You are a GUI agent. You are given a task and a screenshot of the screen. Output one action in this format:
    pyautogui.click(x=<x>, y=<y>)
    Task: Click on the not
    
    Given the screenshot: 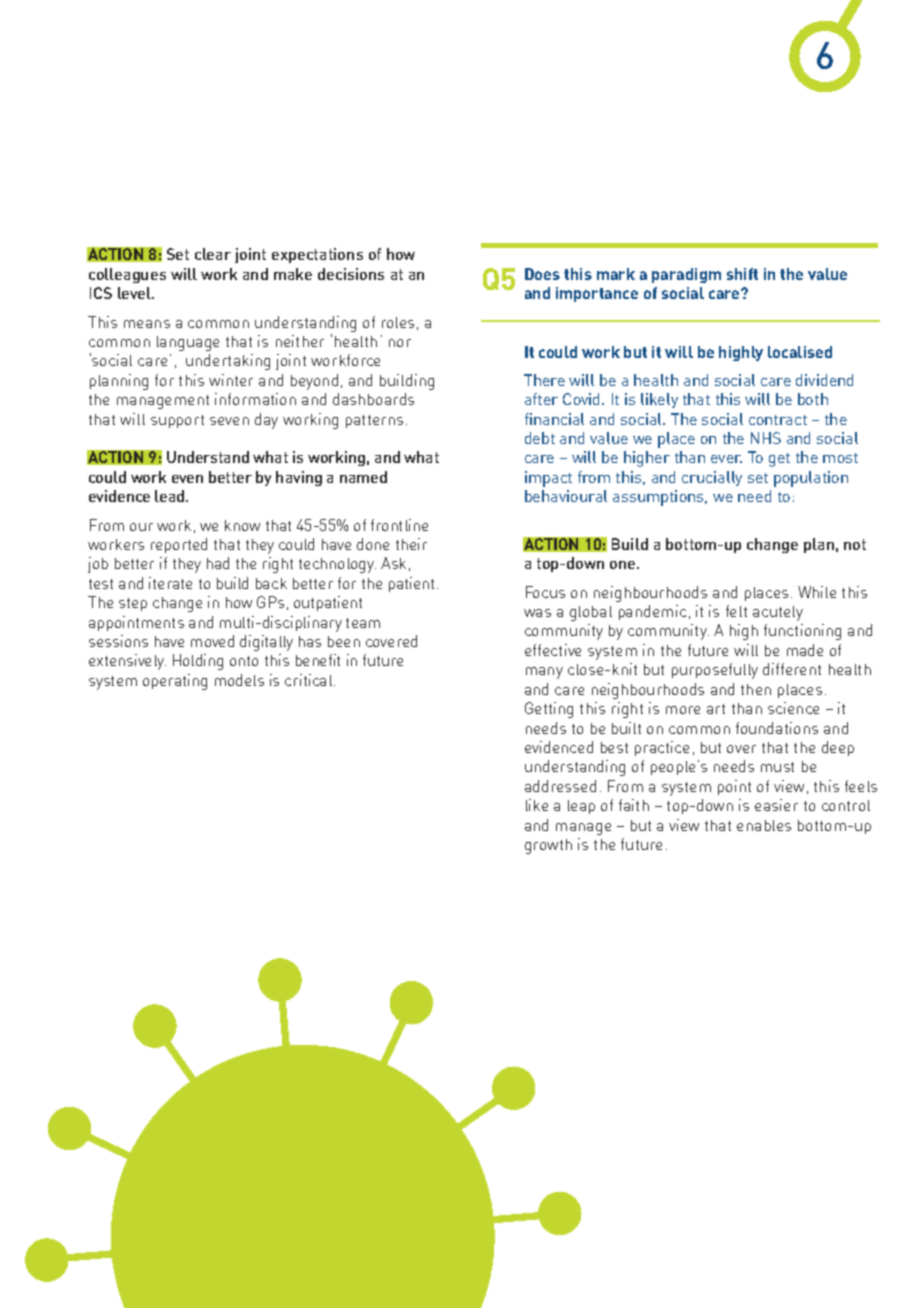 What is the action you would take?
    pyautogui.click(x=855, y=544)
